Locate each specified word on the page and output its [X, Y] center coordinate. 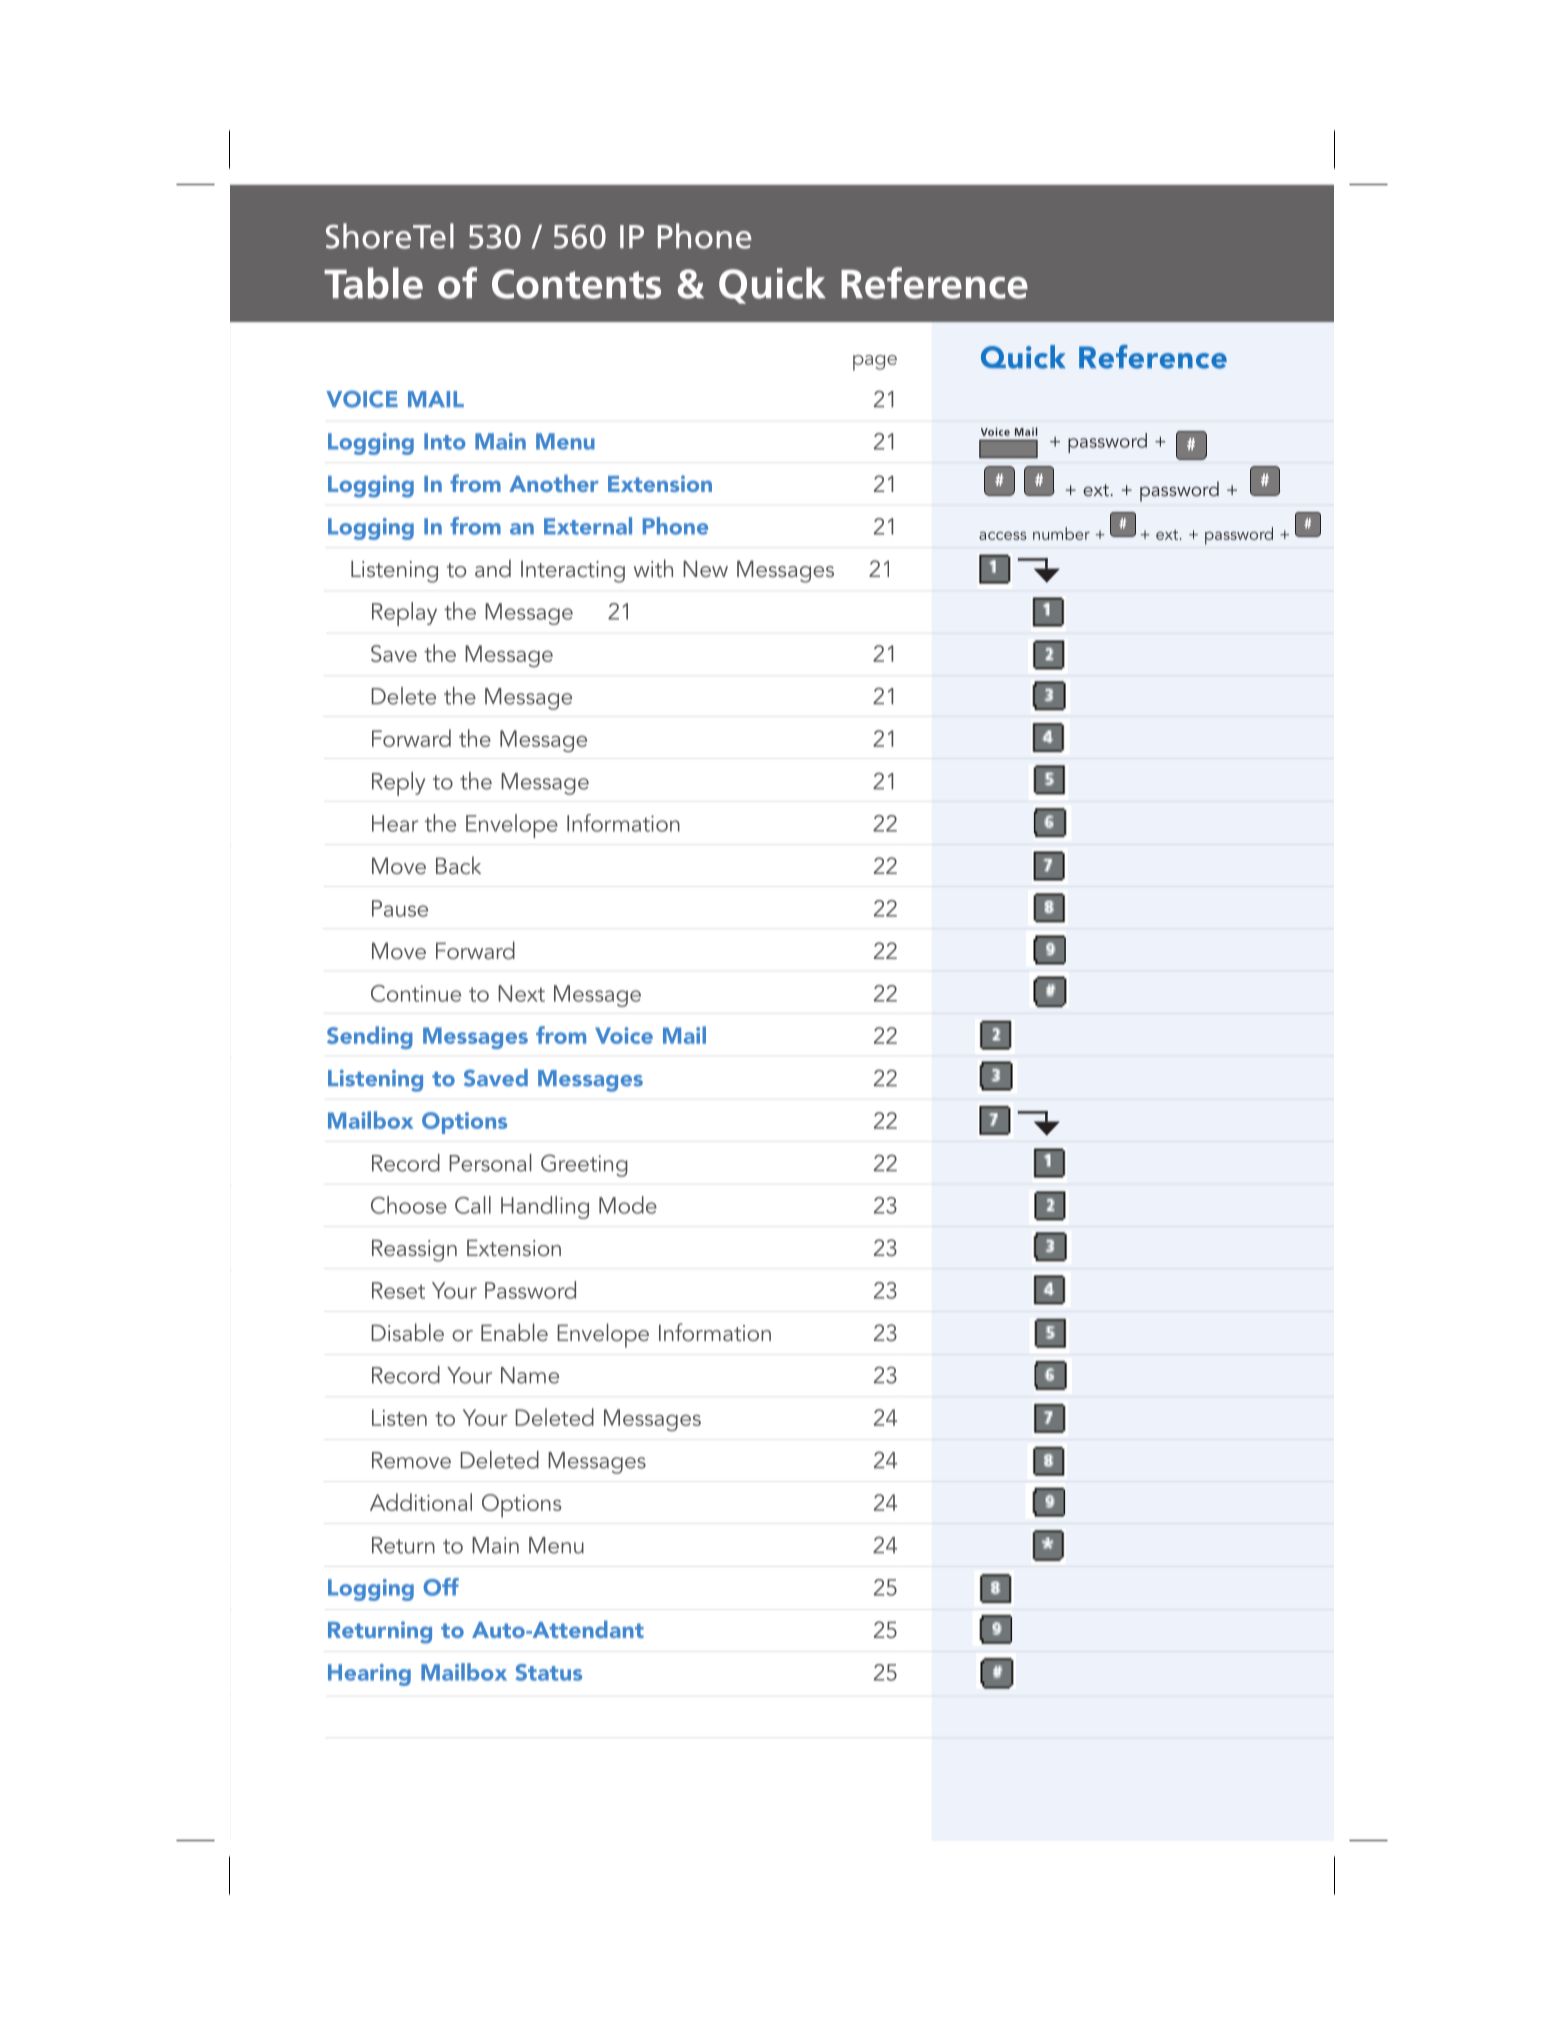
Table [373, 283]
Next [521, 993]
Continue [416, 993]
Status [548, 1672]
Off [441, 1587]
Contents [576, 284]
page [875, 363]
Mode [628, 1205]
